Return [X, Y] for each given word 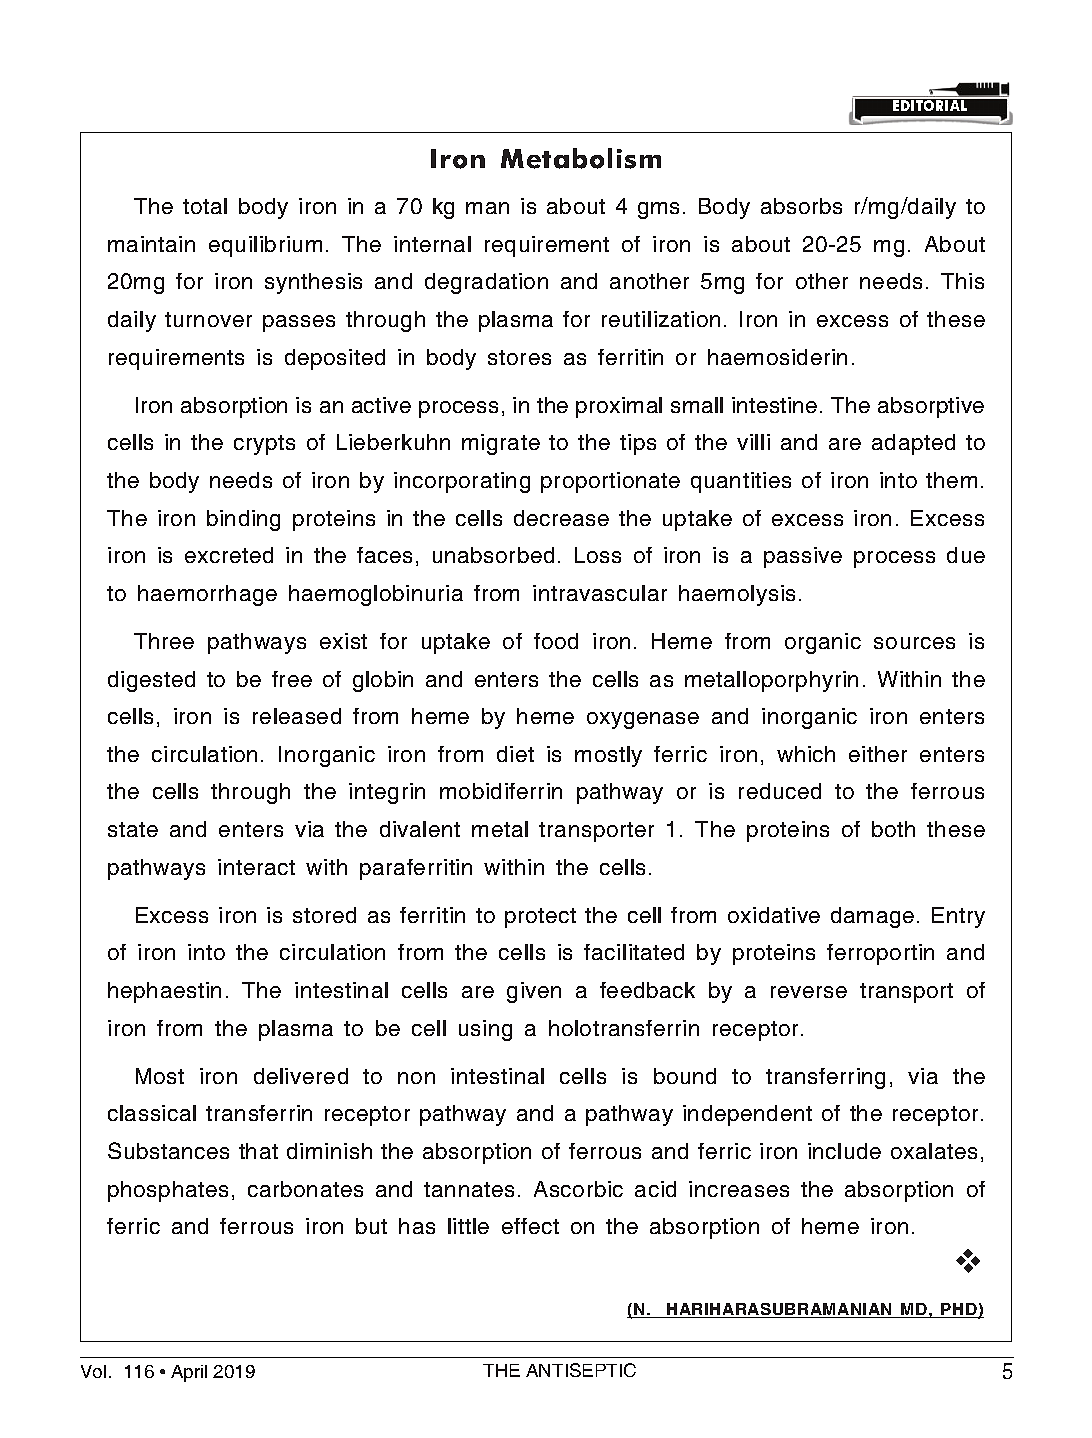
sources [914, 643]
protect [540, 918]
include [844, 1151]
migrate [501, 444]
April [189, 1373]
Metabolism [581, 158]
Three [164, 641]
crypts [264, 445]
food [556, 641]
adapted [913, 444]
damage [872, 917]
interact [256, 867]
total [205, 206]
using [485, 1030]
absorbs [801, 206]
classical [152, 1113]
